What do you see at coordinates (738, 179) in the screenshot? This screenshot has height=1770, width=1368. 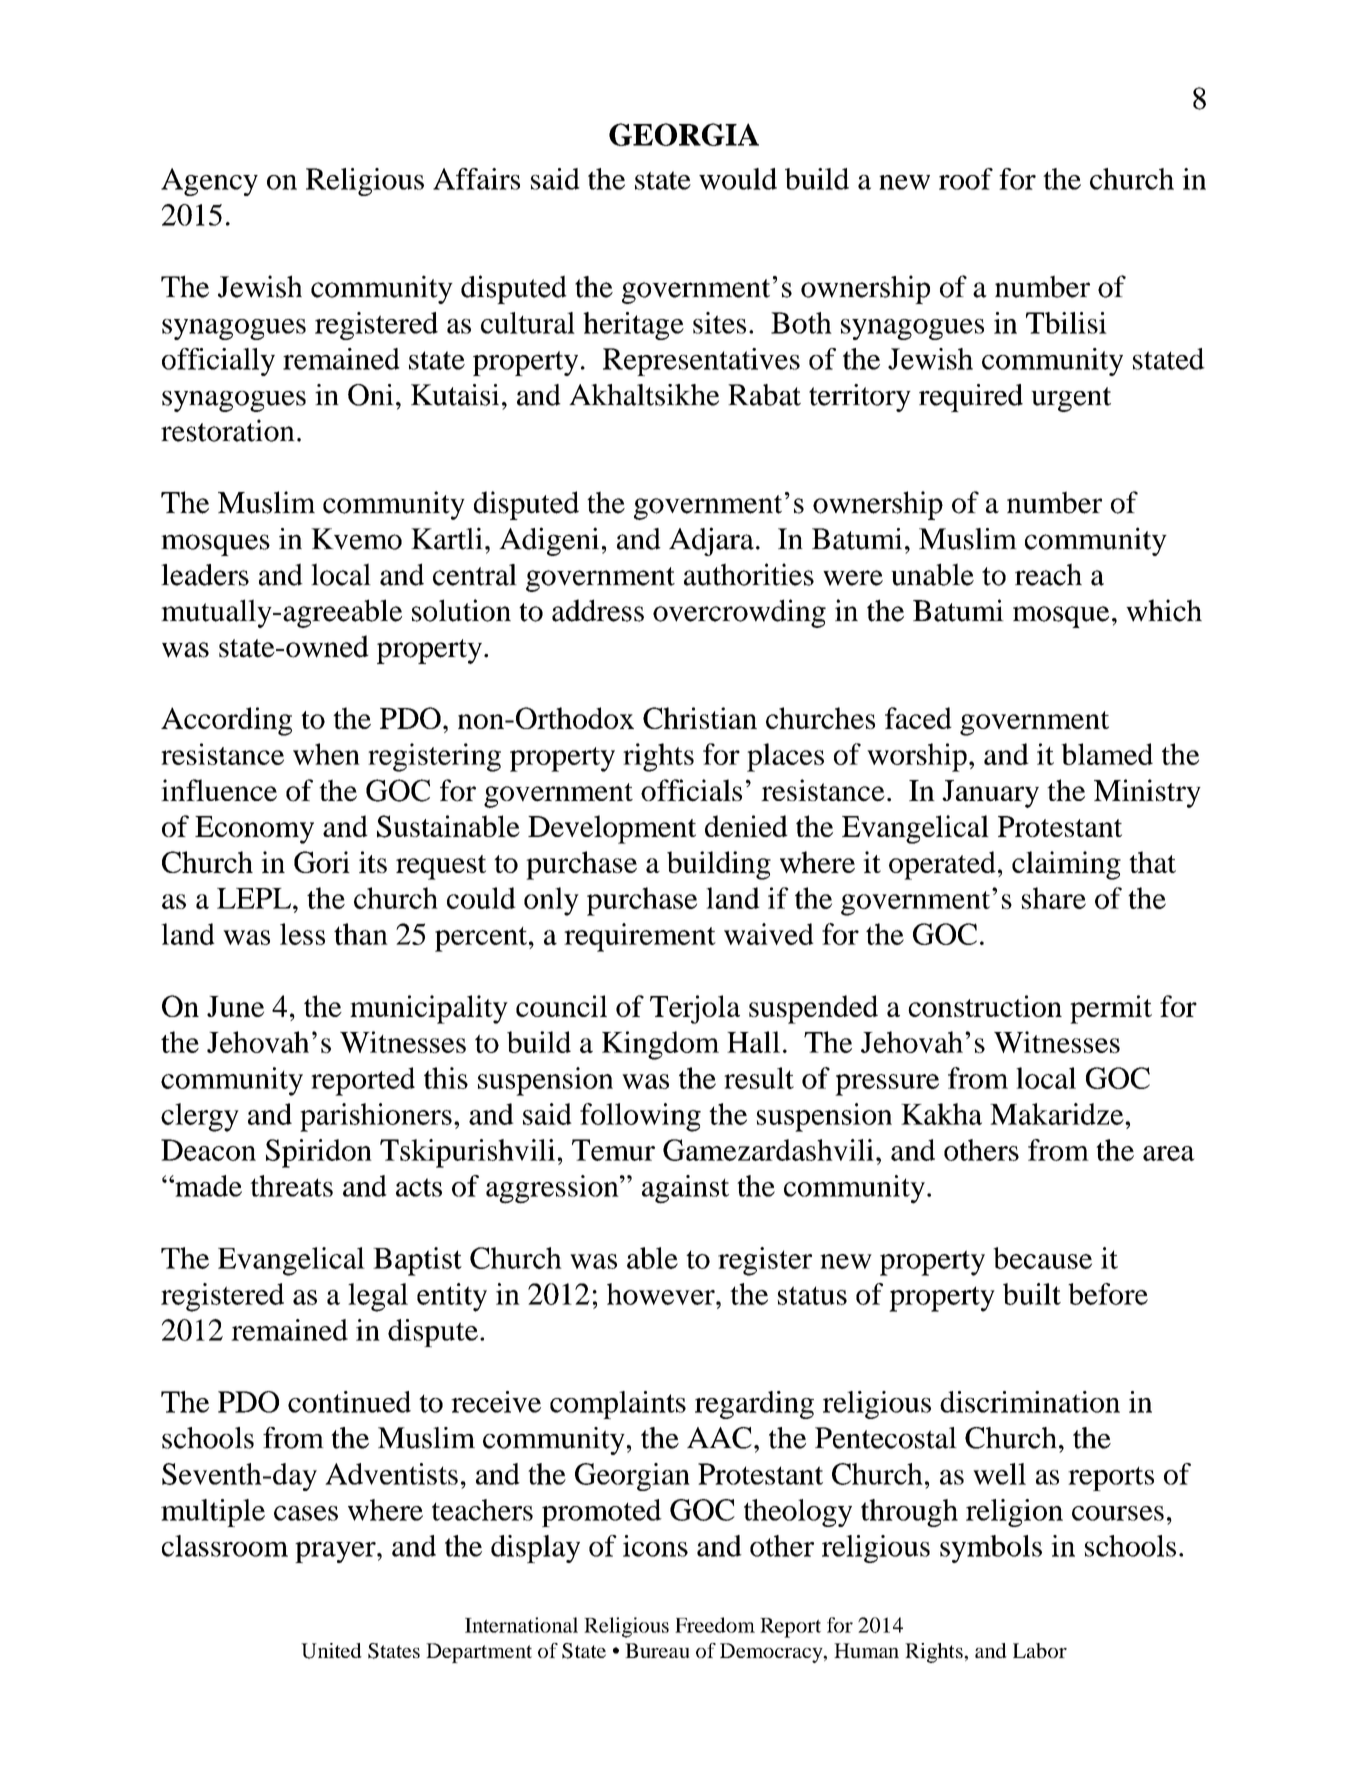 I see `would` at bounding box center [738, 179].
